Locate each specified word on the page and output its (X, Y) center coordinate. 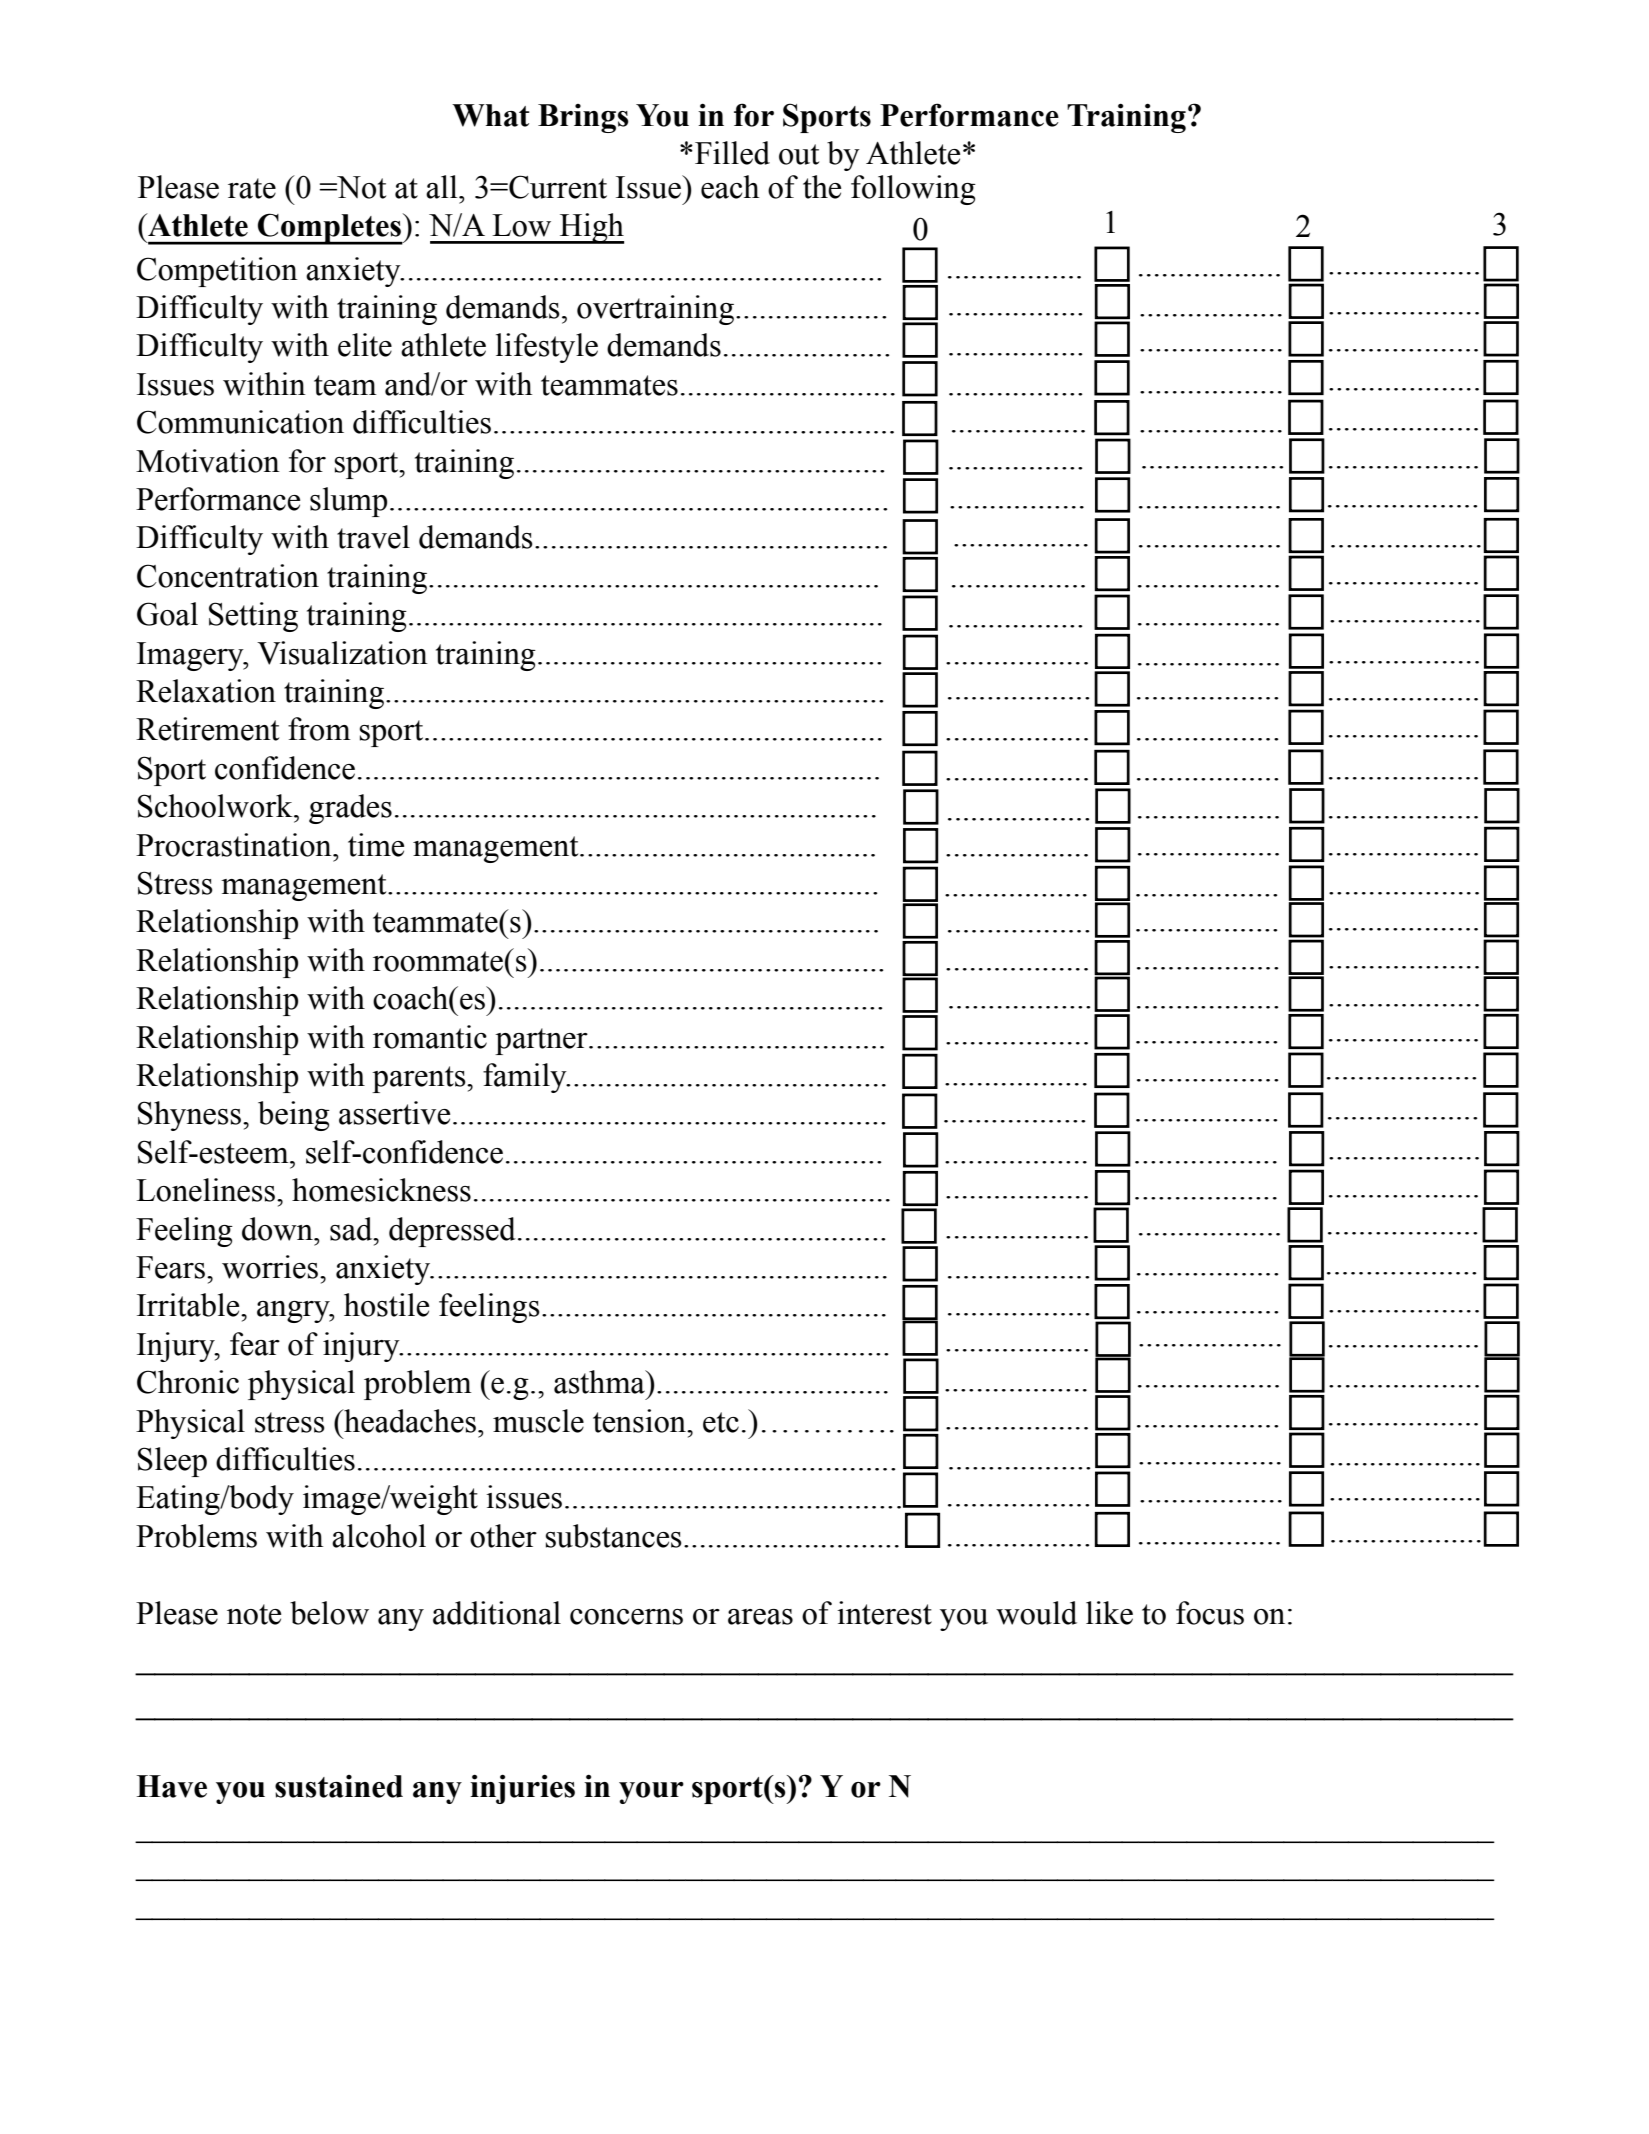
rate (252, 188)
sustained (339, 1786)
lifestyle (547, 348)
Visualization (342, 653)
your (651, 1793)
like (1109, 1613)
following (913, 190)
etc (721, 1422)
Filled (732, 153)
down (278, 1229)
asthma (600, 1382)
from (319, 729)
